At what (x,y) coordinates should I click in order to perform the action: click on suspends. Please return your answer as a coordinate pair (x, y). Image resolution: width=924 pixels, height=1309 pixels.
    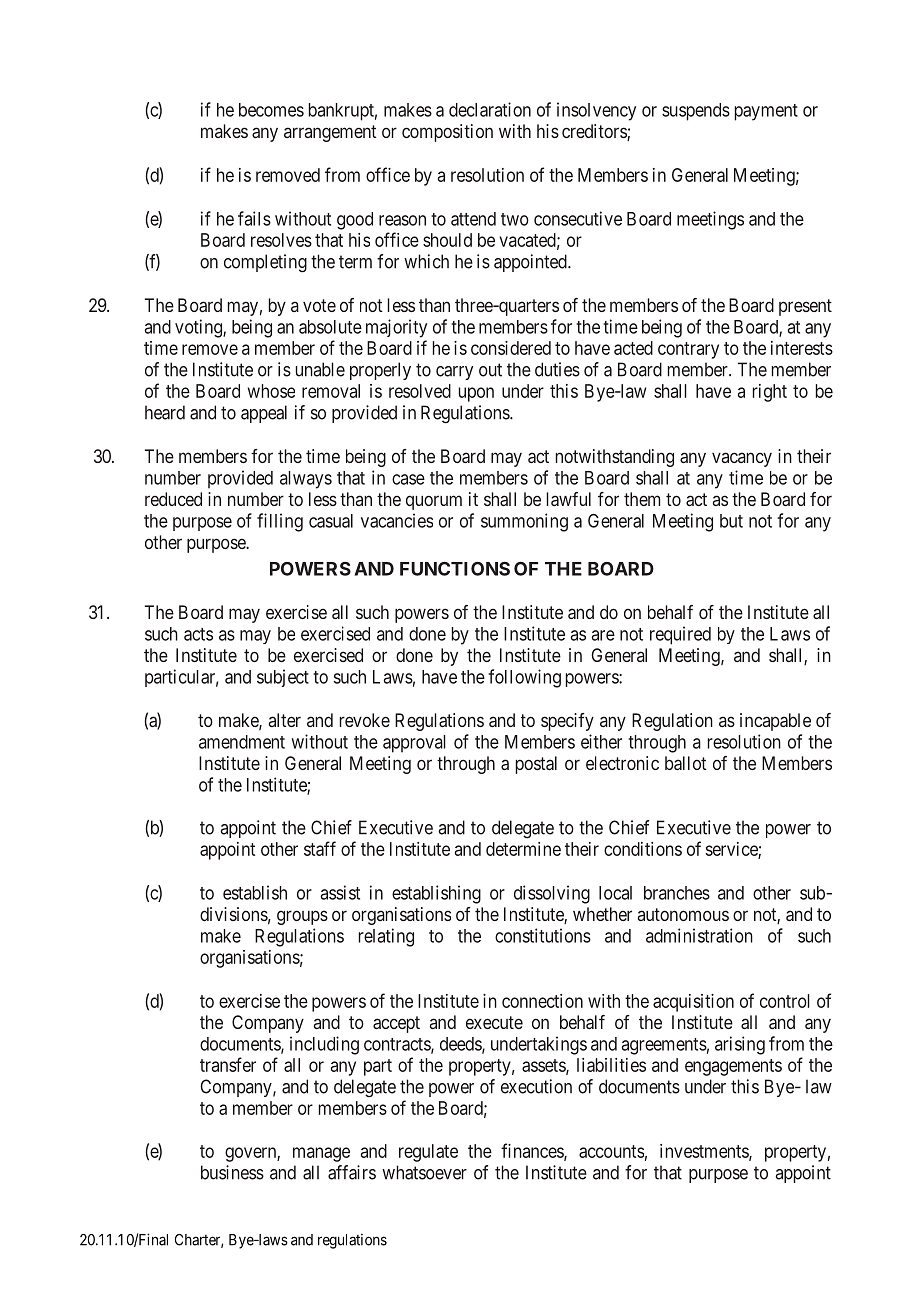
    Looking at the image, I should click on (696, 112).
